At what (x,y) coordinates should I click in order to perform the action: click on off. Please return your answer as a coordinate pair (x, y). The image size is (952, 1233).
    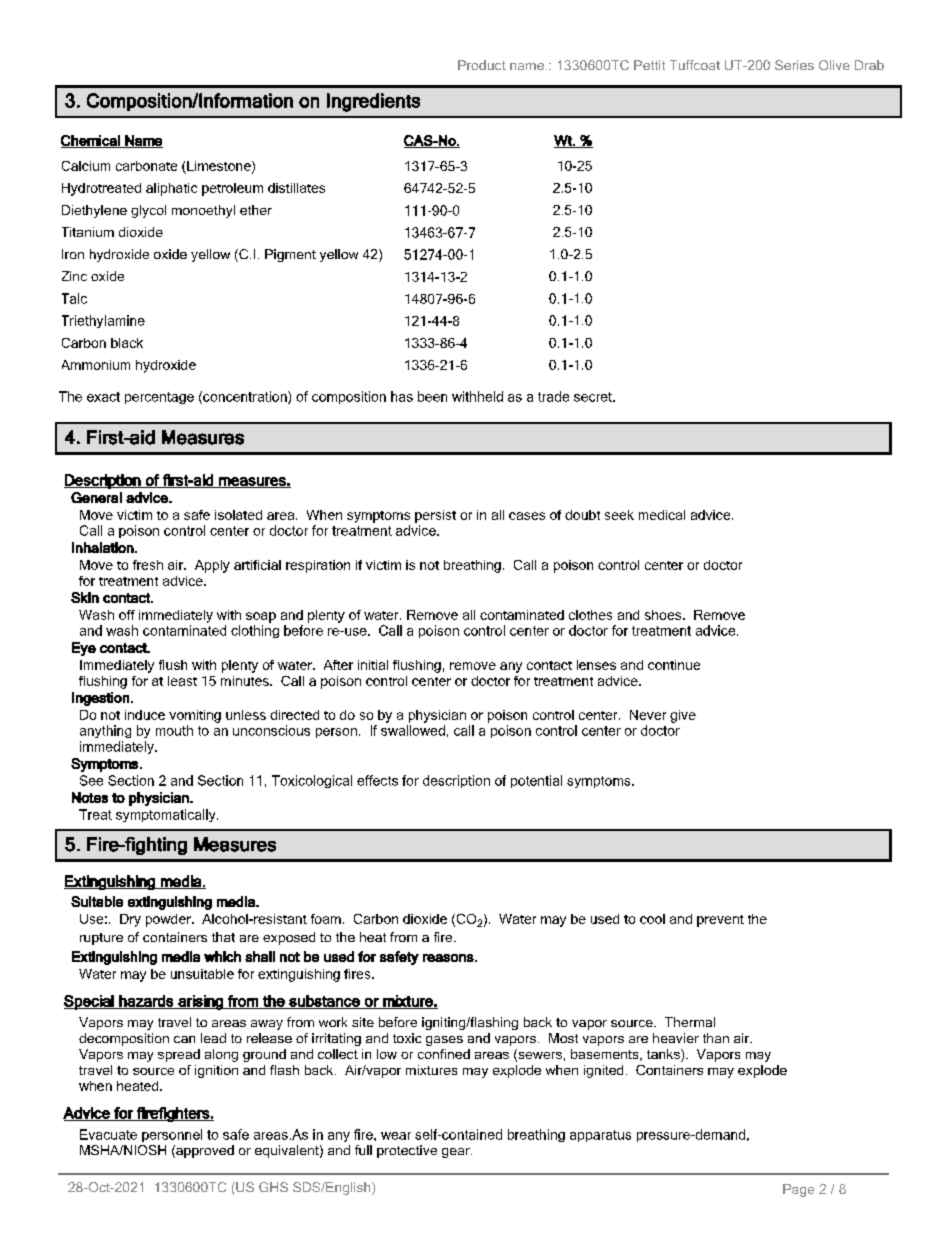
    Looking at the image, I should click on (127, 615).
